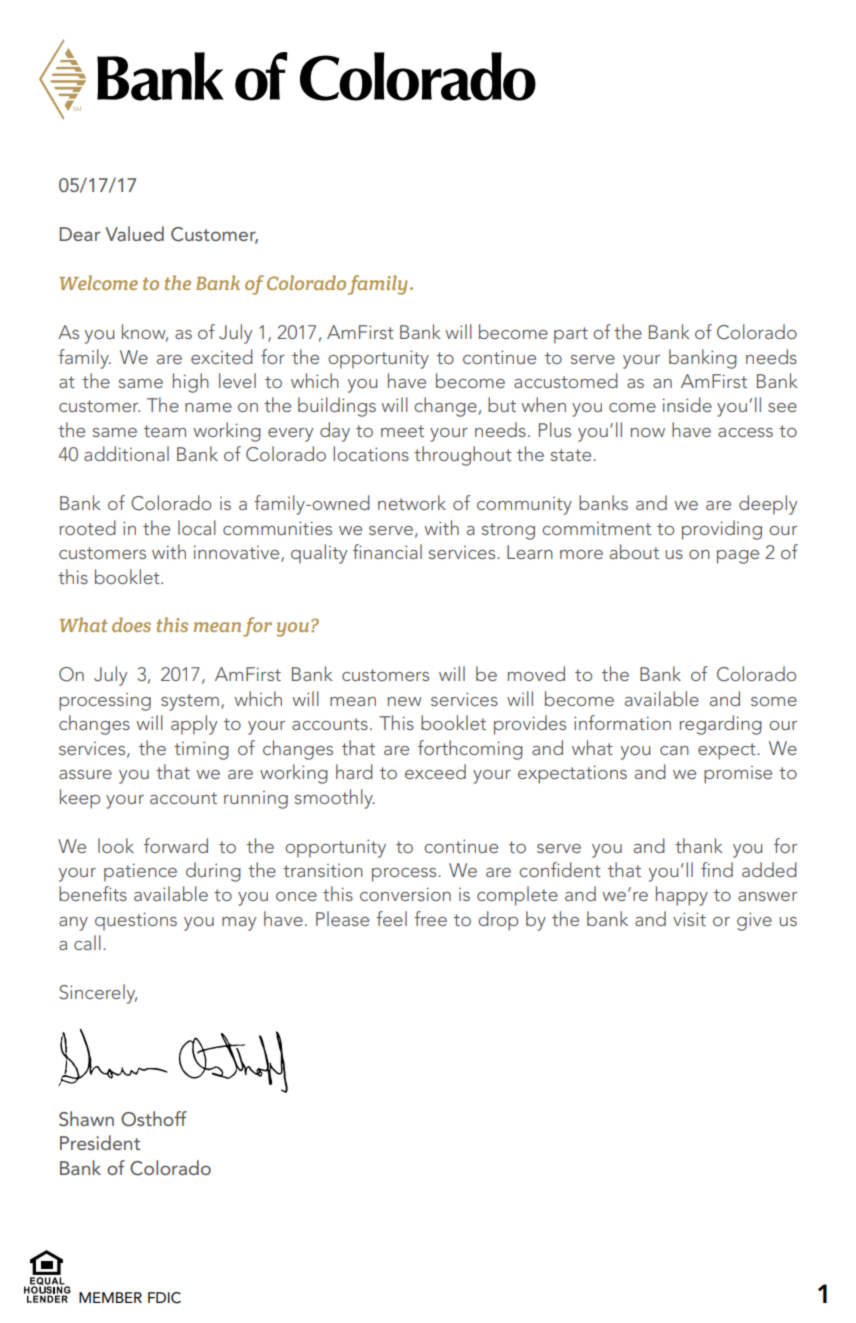 This page has width=856, height=1323. Describe the element at coordinates (164, 1298) in the page. I see `FDIC` at that location.
